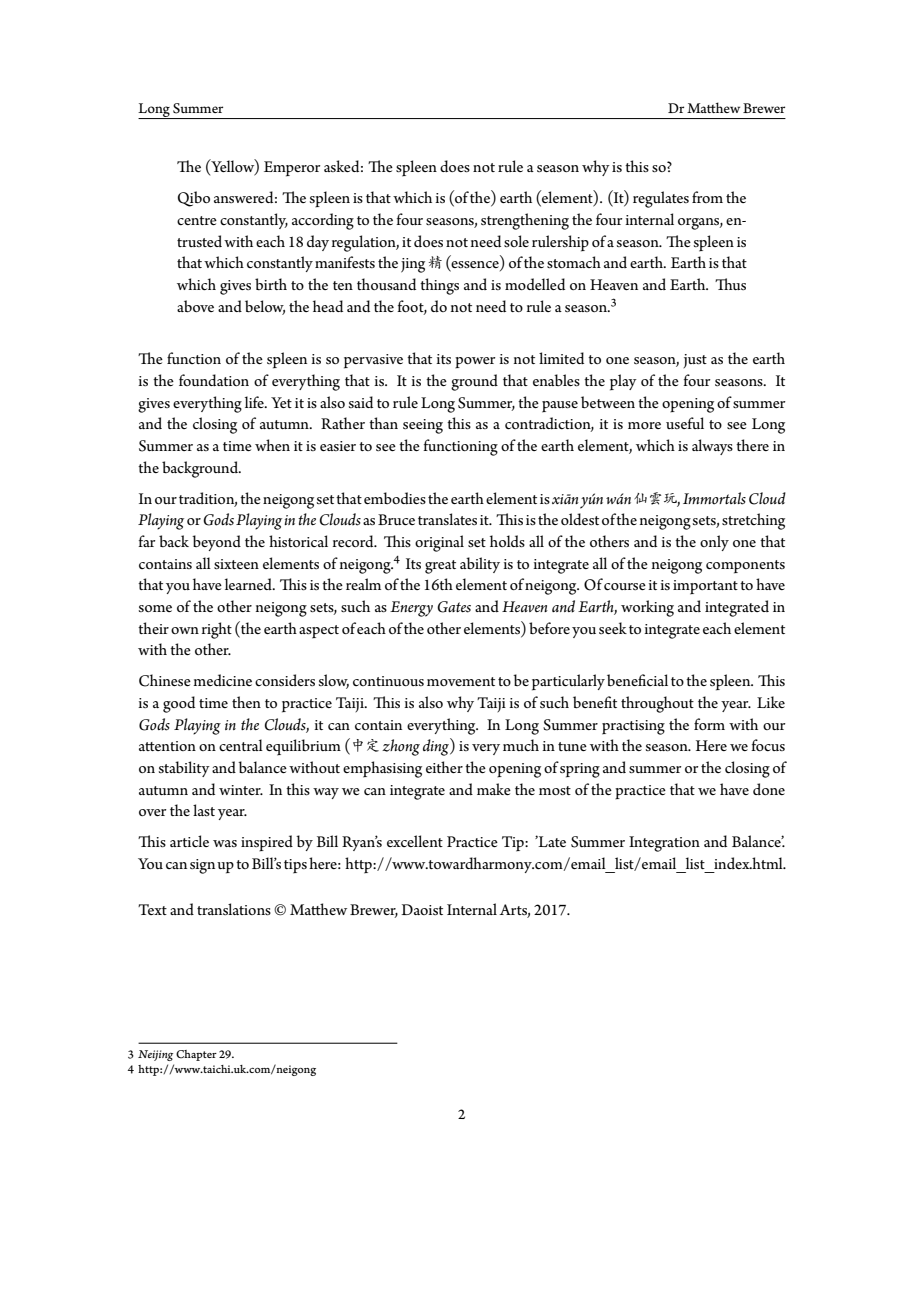 The image size is (924, 1308). I want to click on centre, so click(197, 220).
